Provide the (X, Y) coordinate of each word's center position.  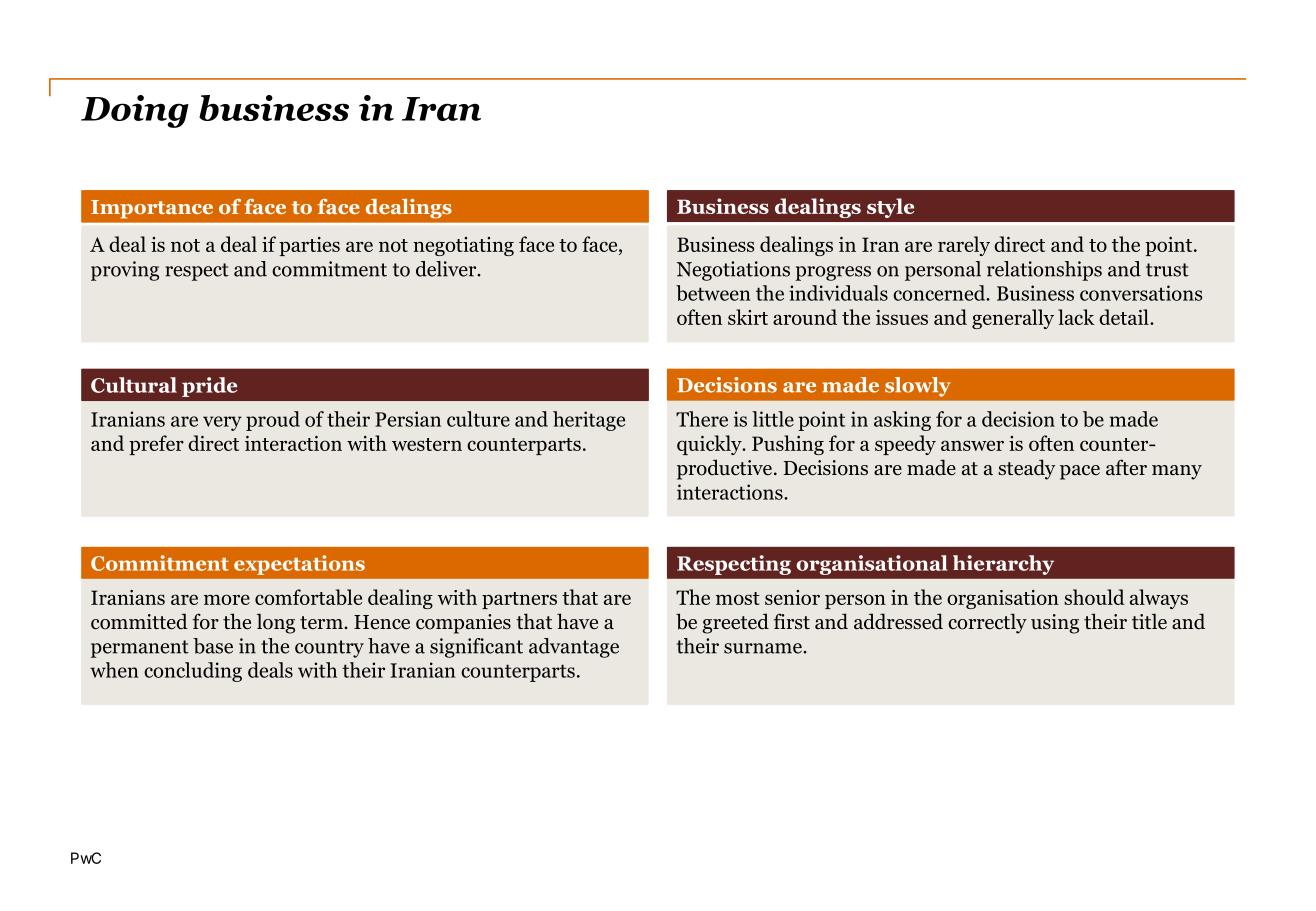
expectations (299, 565)
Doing (135, 111)
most (738, 598)
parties (309, 246)
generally (1013, 319)
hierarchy (1003, 565)
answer (972, 445)
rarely (964, 246)
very (222, 423)
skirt (748, 317)
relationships (1044, 271)
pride (209, 387)
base (213, 646)
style (890, 208)
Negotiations (733, 271)
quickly (710, 445)
